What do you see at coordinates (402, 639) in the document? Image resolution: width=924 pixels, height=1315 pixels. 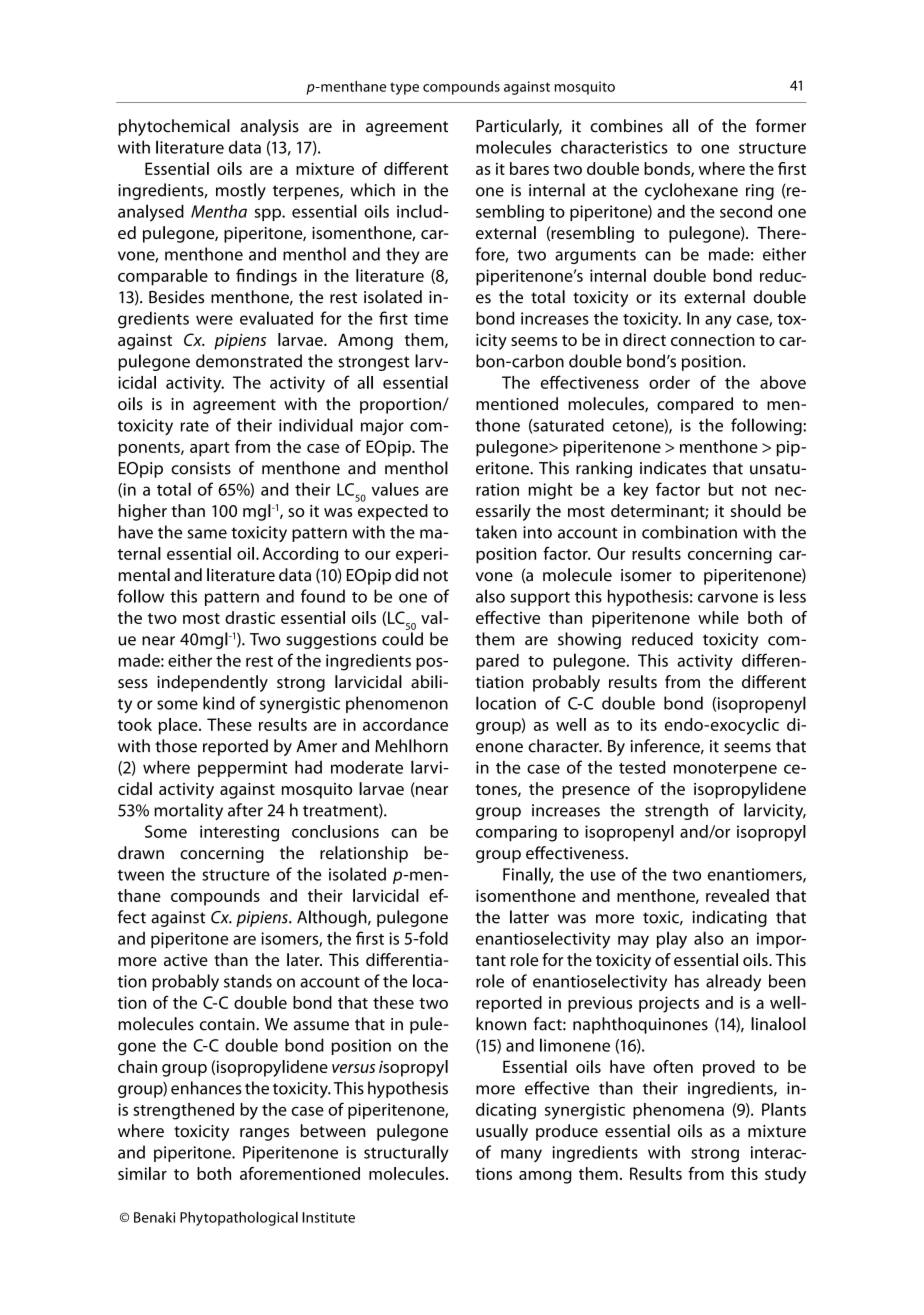 I see `could` at bounding box center [402, 639].
